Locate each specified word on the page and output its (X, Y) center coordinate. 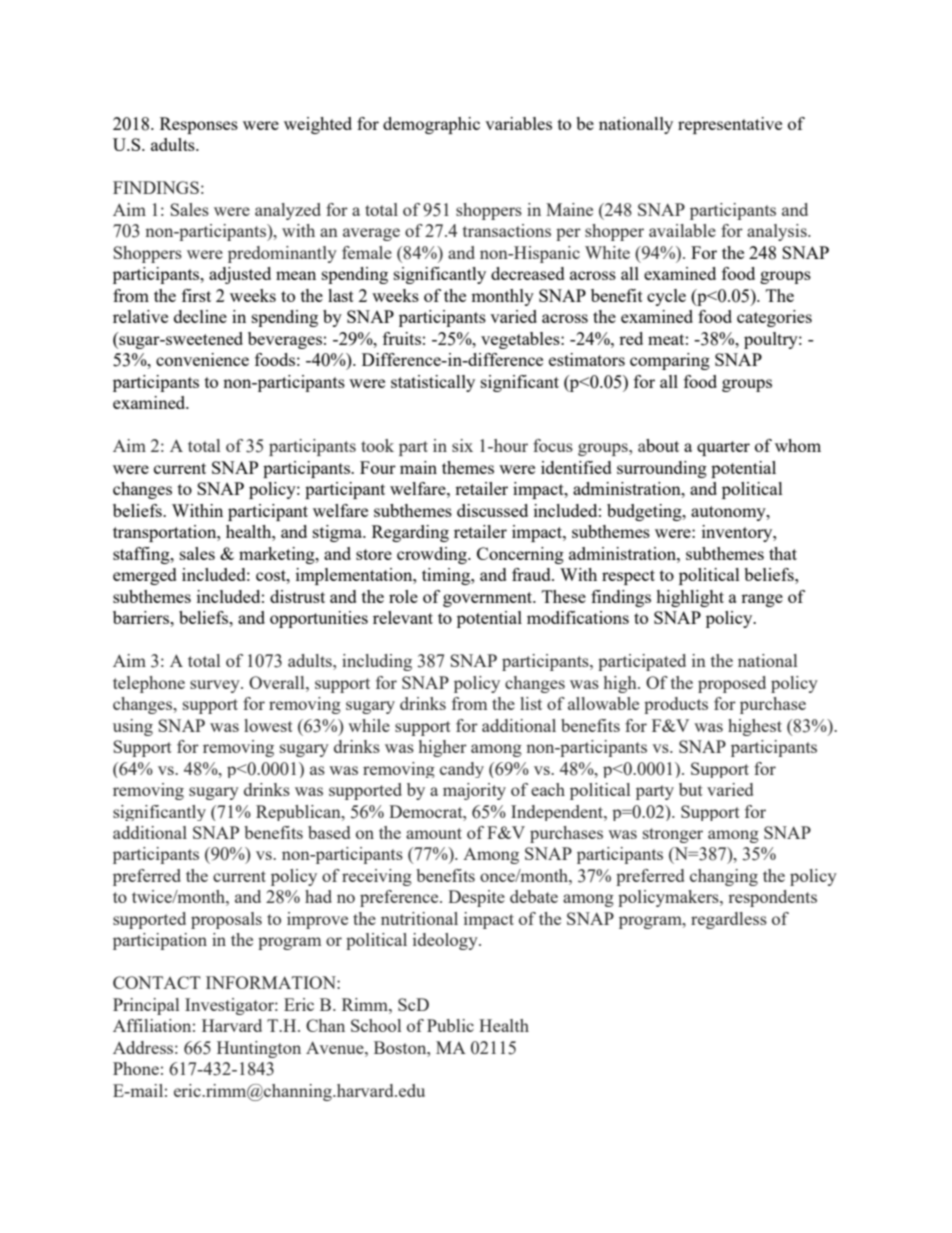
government (489, 599)
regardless (729, 920)
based (329, 832)
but (691, 789)
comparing (670, 361)
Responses (199, 125)
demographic (431, 125)
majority (474, 791)
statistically (433, 383)
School (376, 1025)
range (762, 600)
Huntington (259, 1049)
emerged (145, 576)
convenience (202, 359)
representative (730, 125)
